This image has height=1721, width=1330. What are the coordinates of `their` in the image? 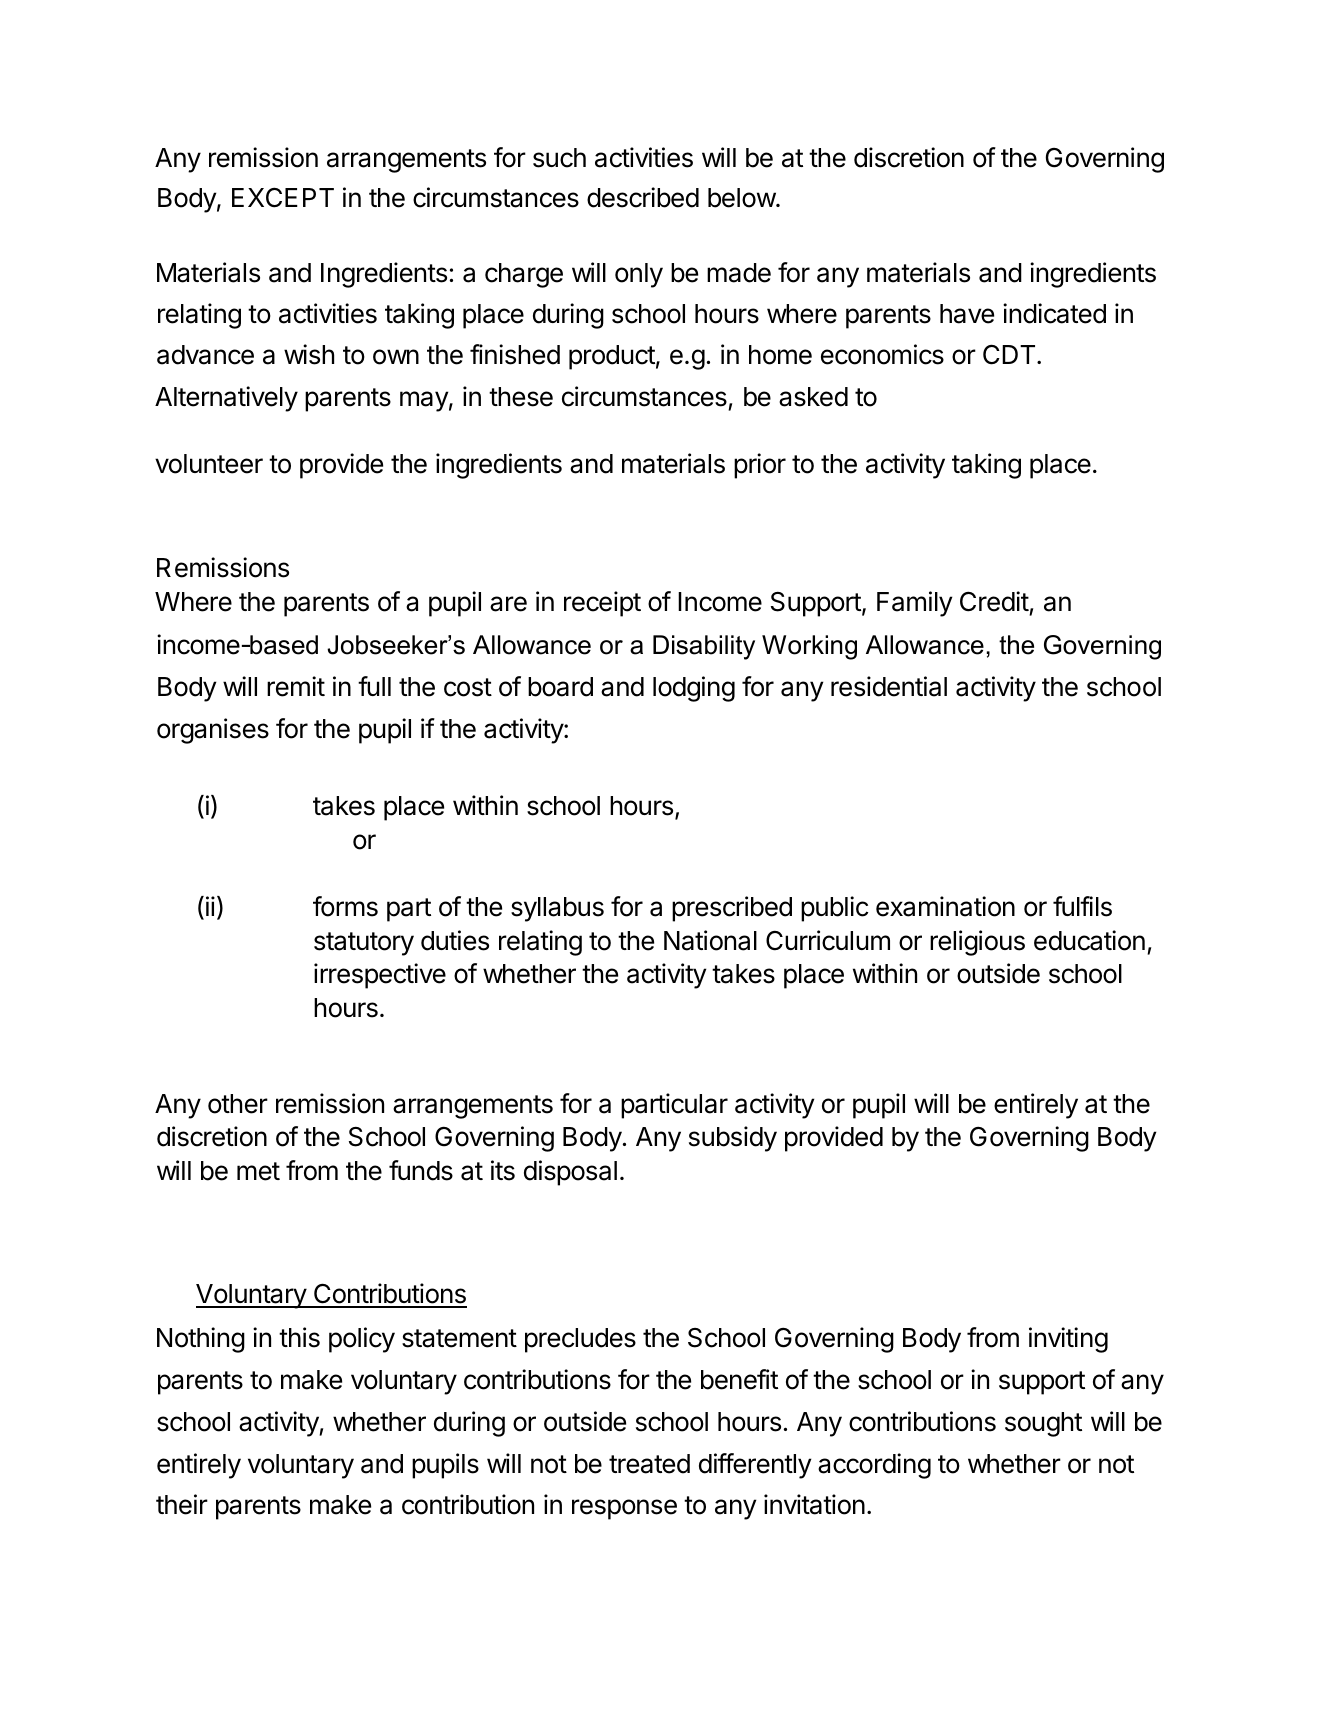 It's located at (182, 1504).
